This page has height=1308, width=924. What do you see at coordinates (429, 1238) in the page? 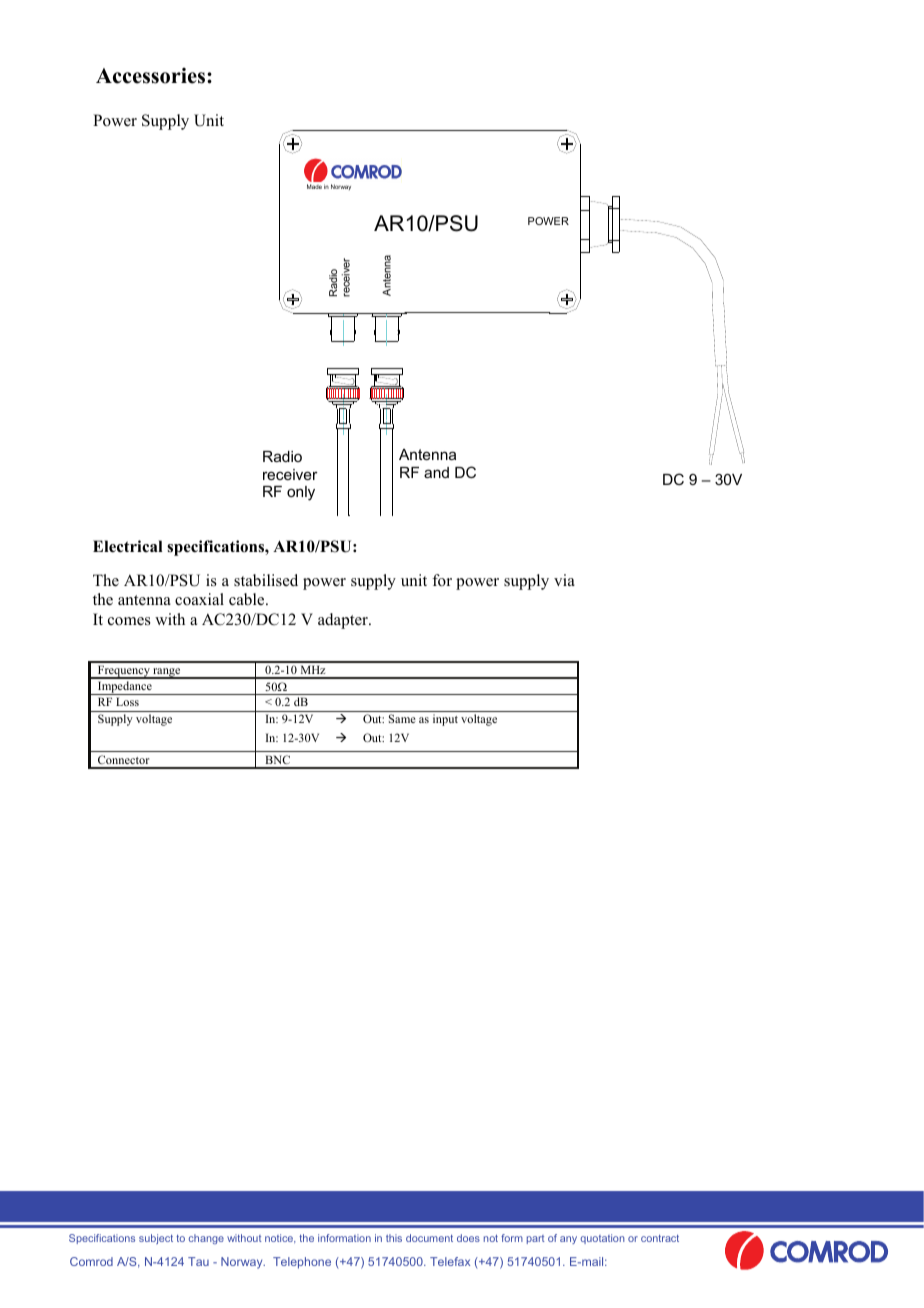
I see `document` at bounding box center [429, 1238].
